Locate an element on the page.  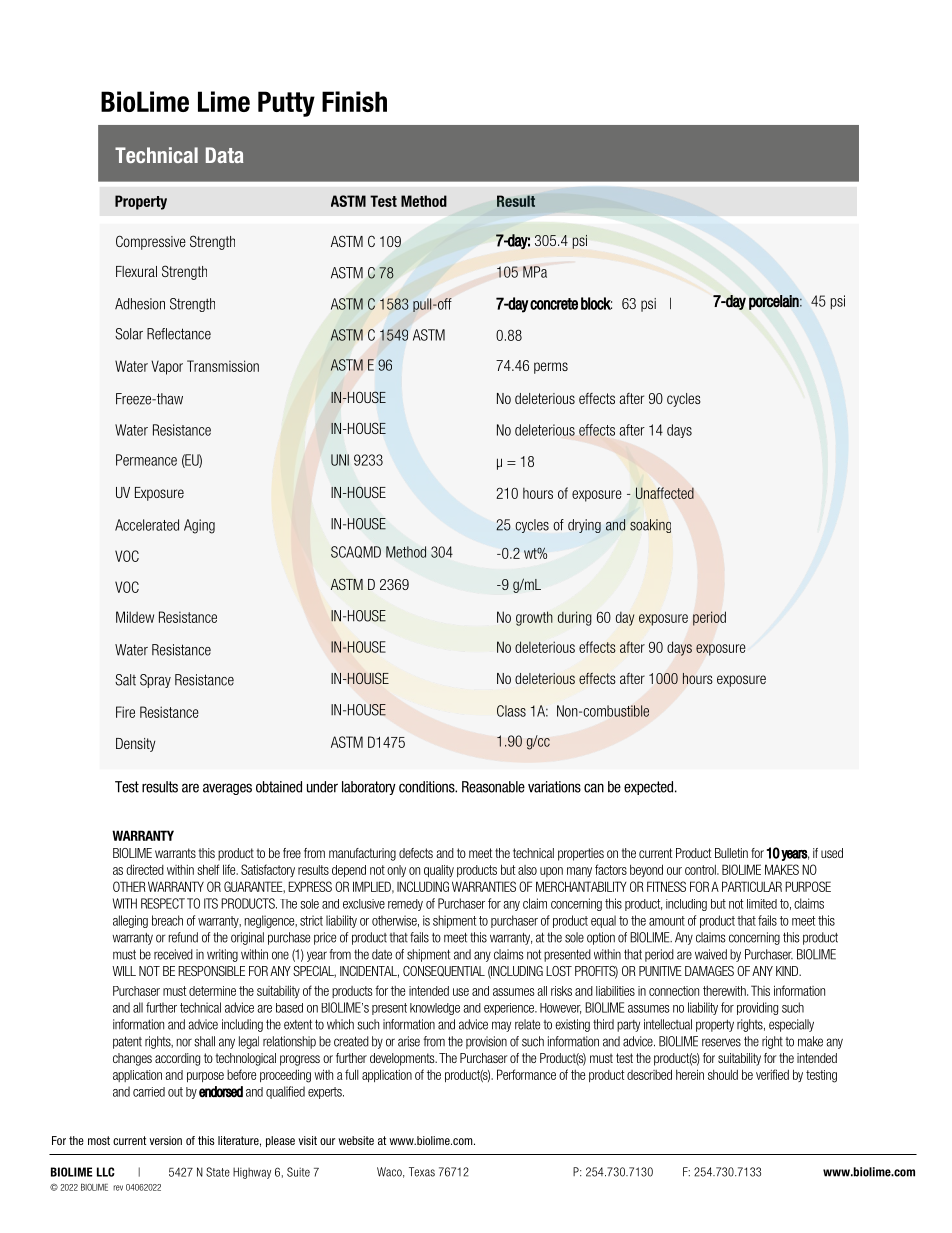
Bulletin is located at coordinates (731, 853).
